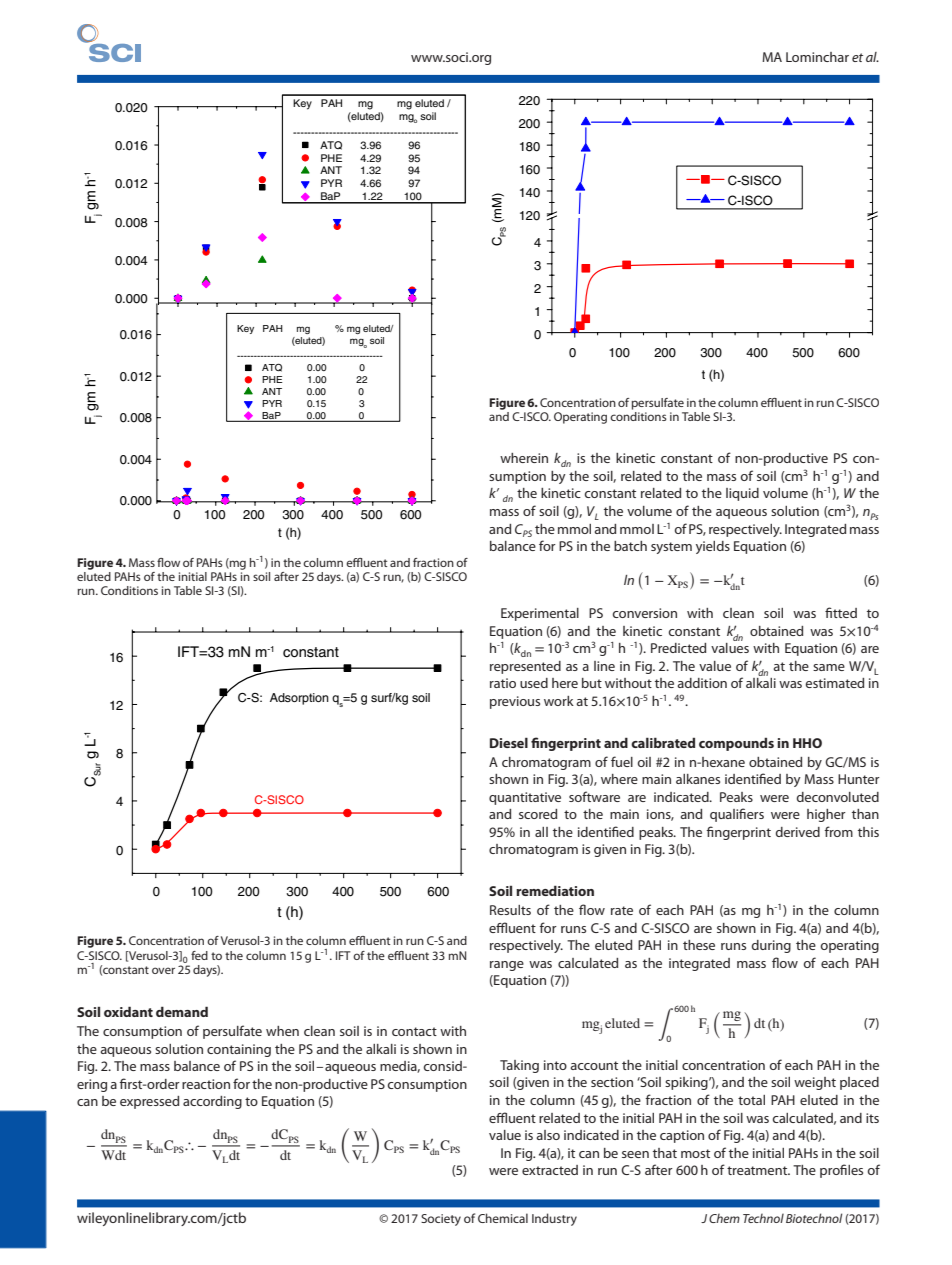 This screenshot has height=1265, width=952. Describe the element at coordinates (182, 1011) in the screenshot. I see `demand` at that location.
